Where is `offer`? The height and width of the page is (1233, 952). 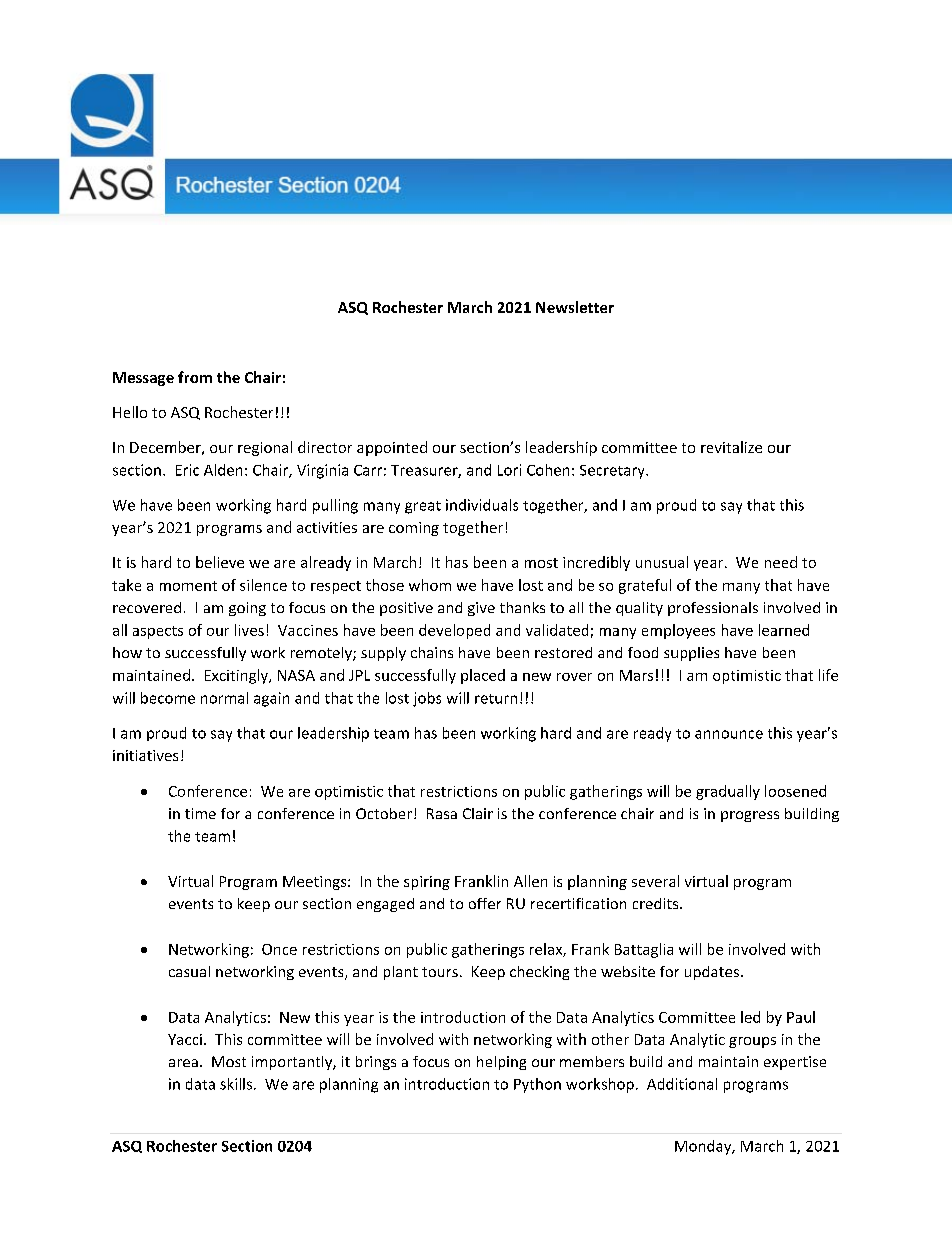 offer is located at coordinates (485, 903).
